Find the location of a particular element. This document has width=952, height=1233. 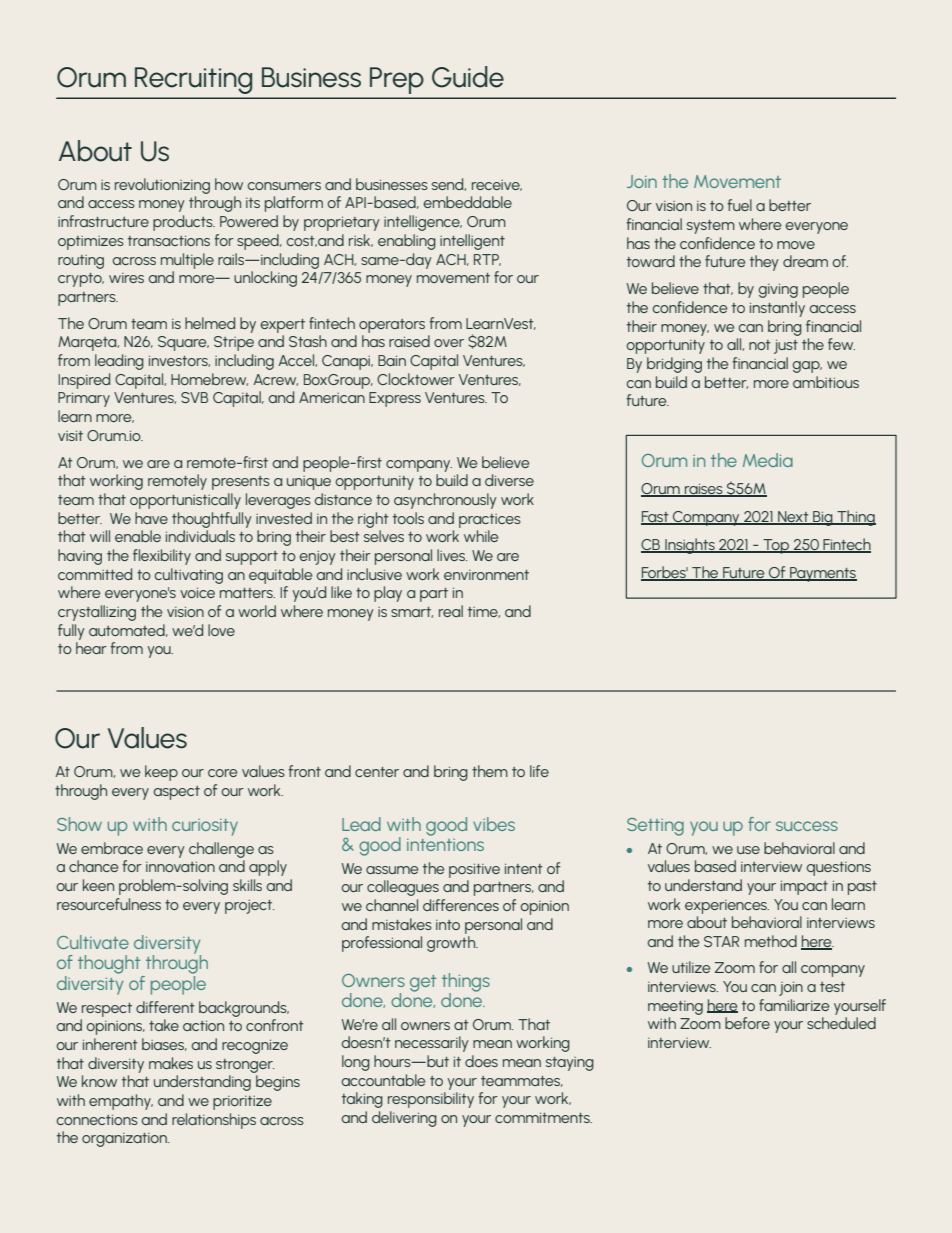

responsibility is located at coordinates (431, 1100).
